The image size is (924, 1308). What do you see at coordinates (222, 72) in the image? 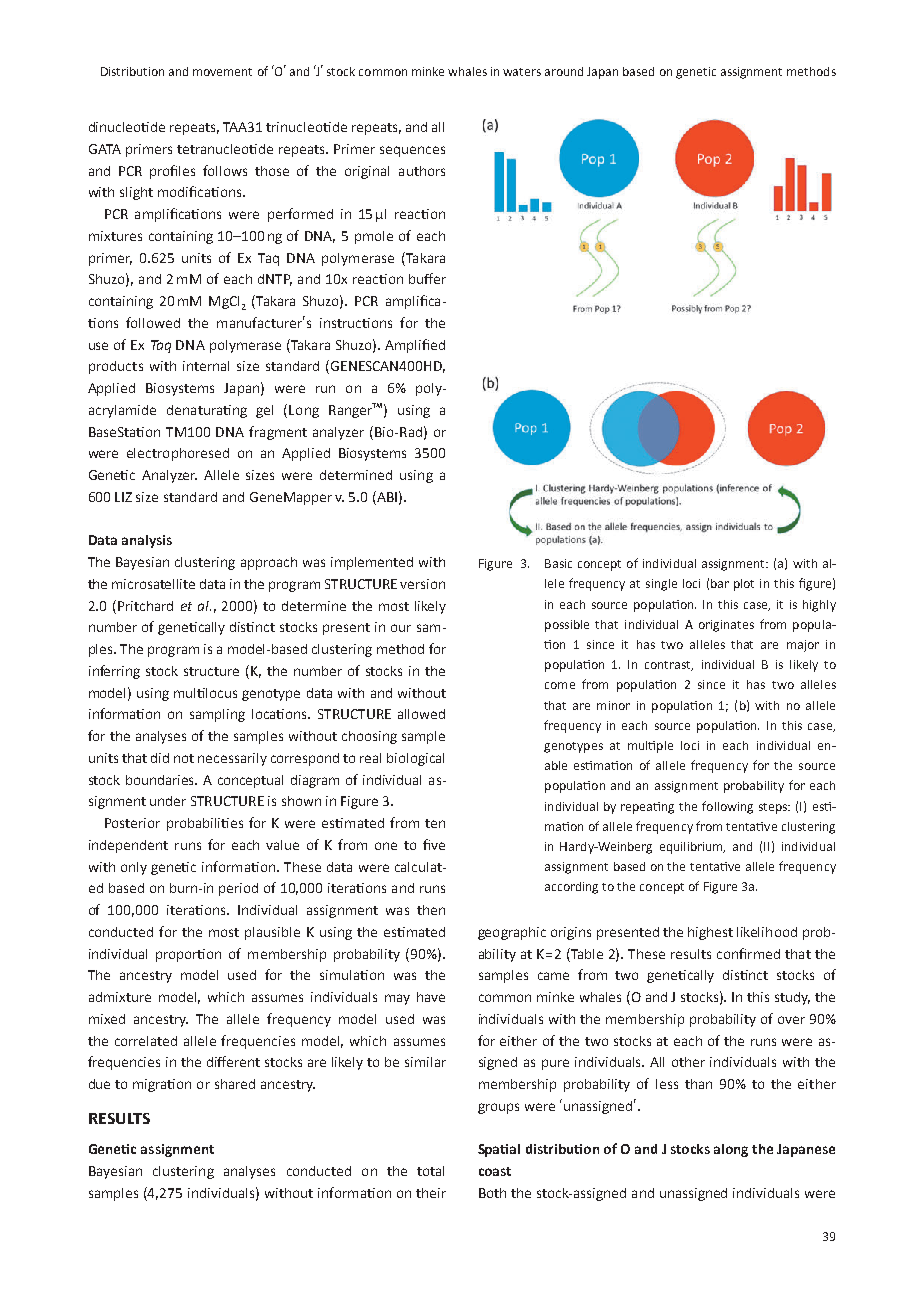
I see `movement` at bounding box center [222, 72].
